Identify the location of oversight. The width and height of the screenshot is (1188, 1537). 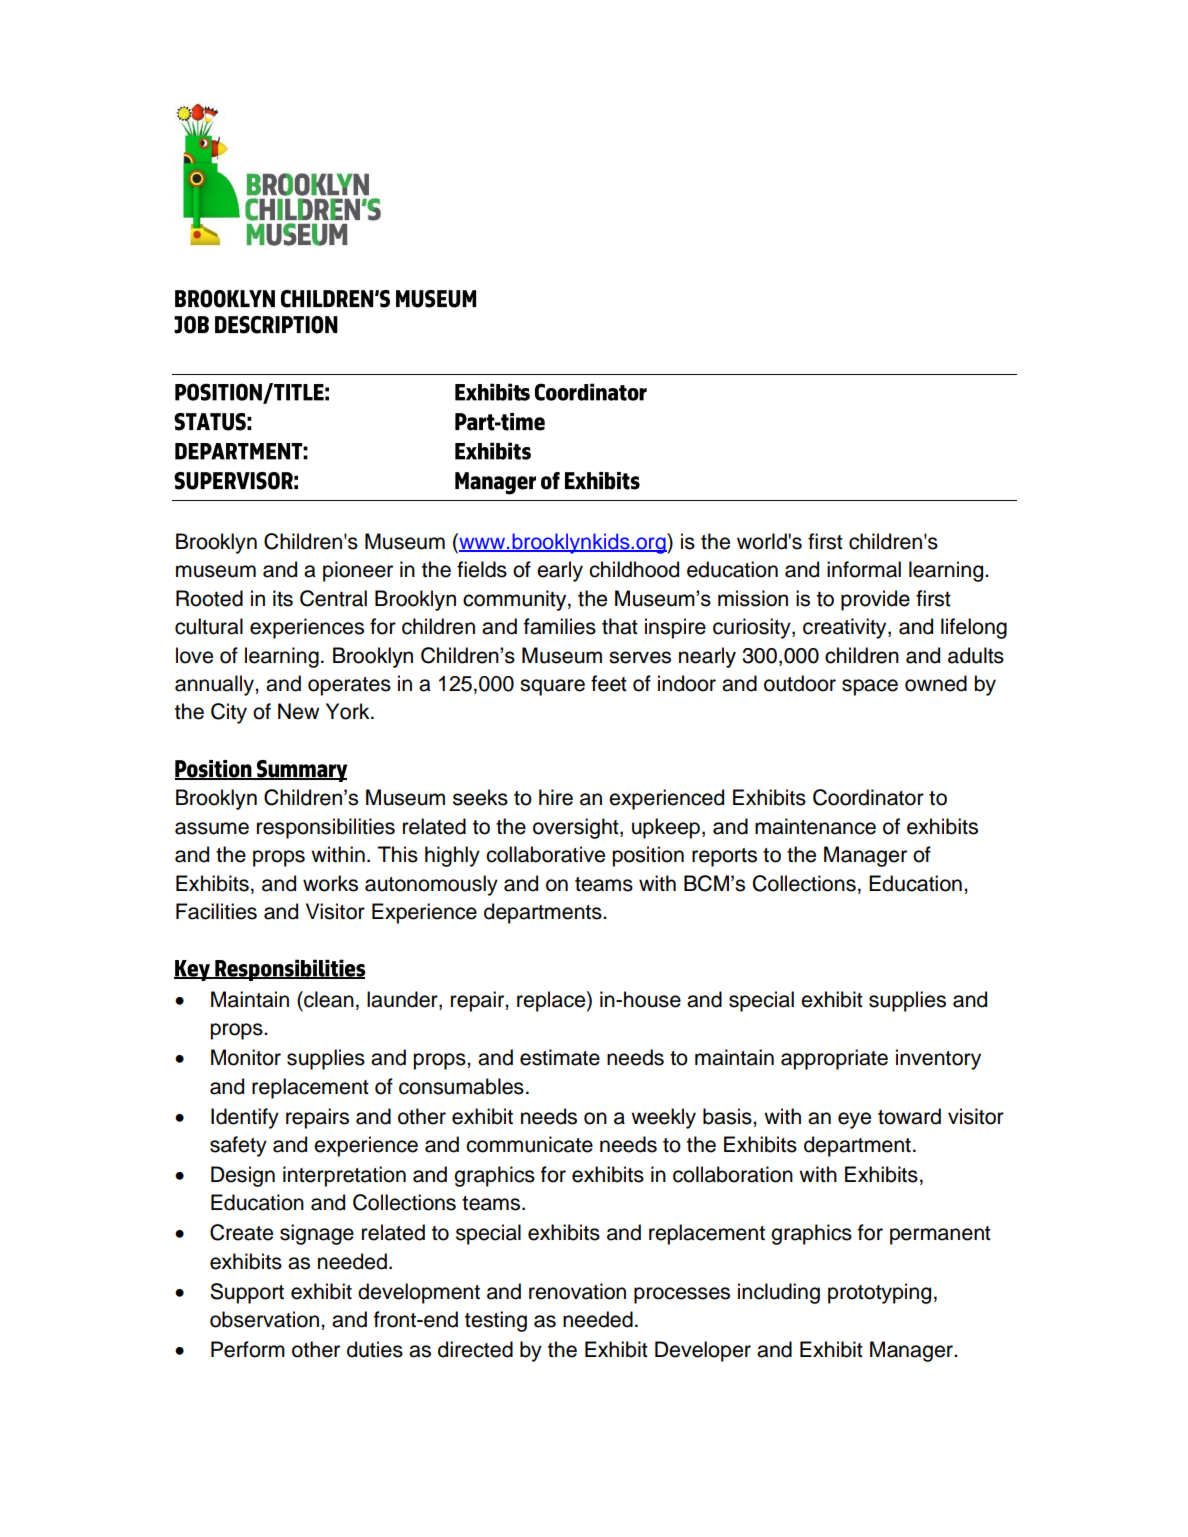
(577, 828).
